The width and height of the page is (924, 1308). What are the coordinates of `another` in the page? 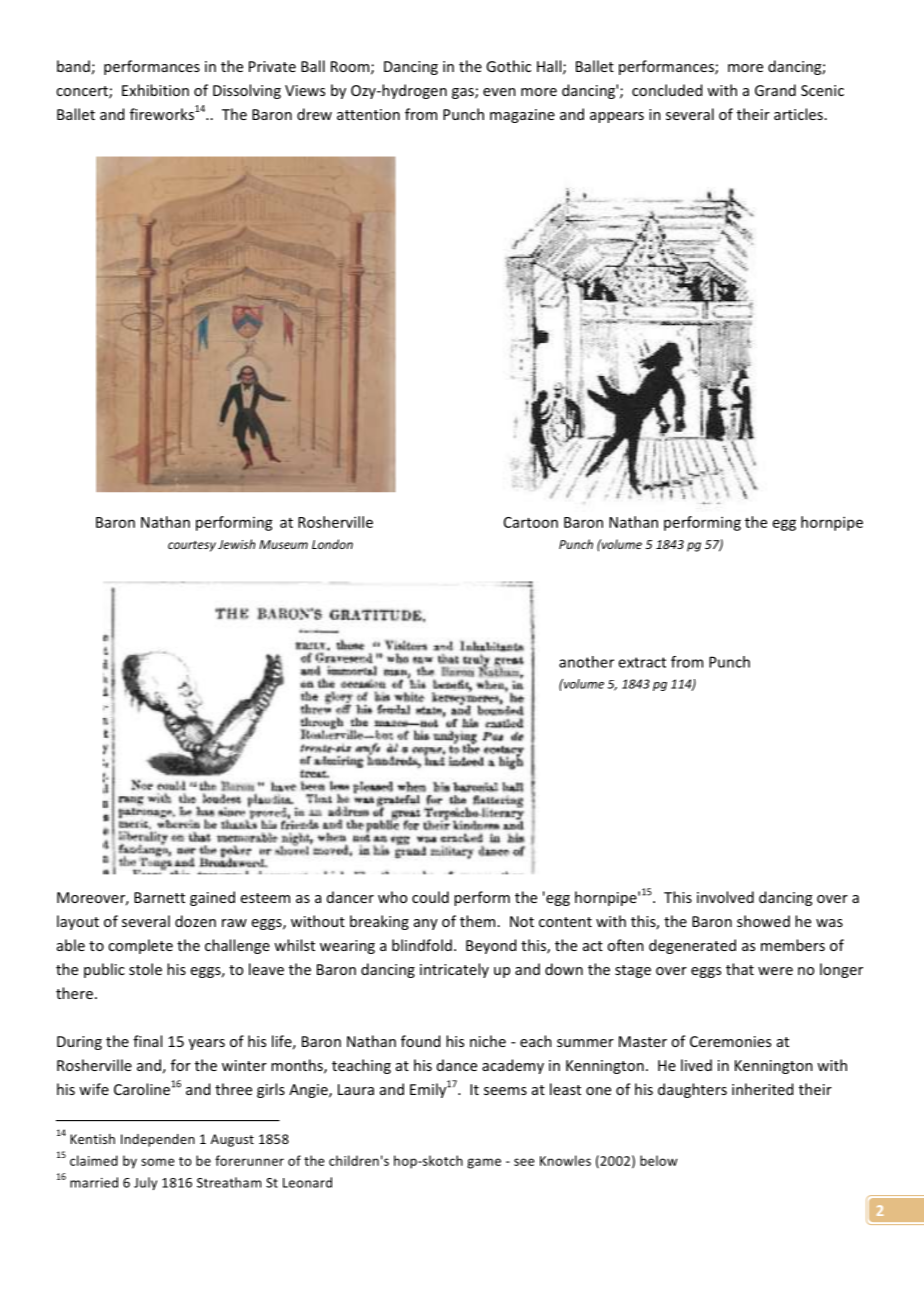 It's located at (586, 662).
